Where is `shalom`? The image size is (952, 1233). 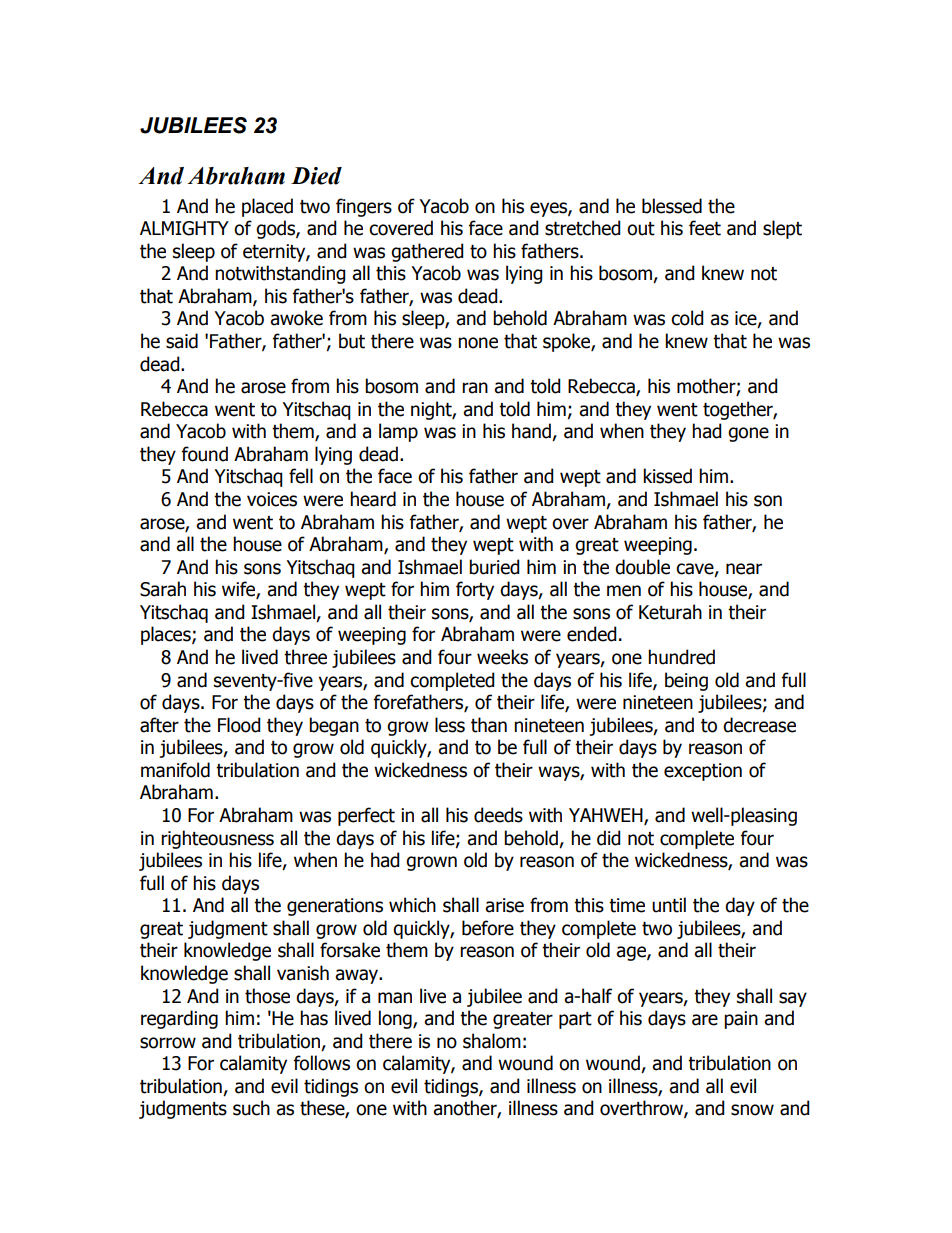 shalom is located at coordinates (492, 1041).
